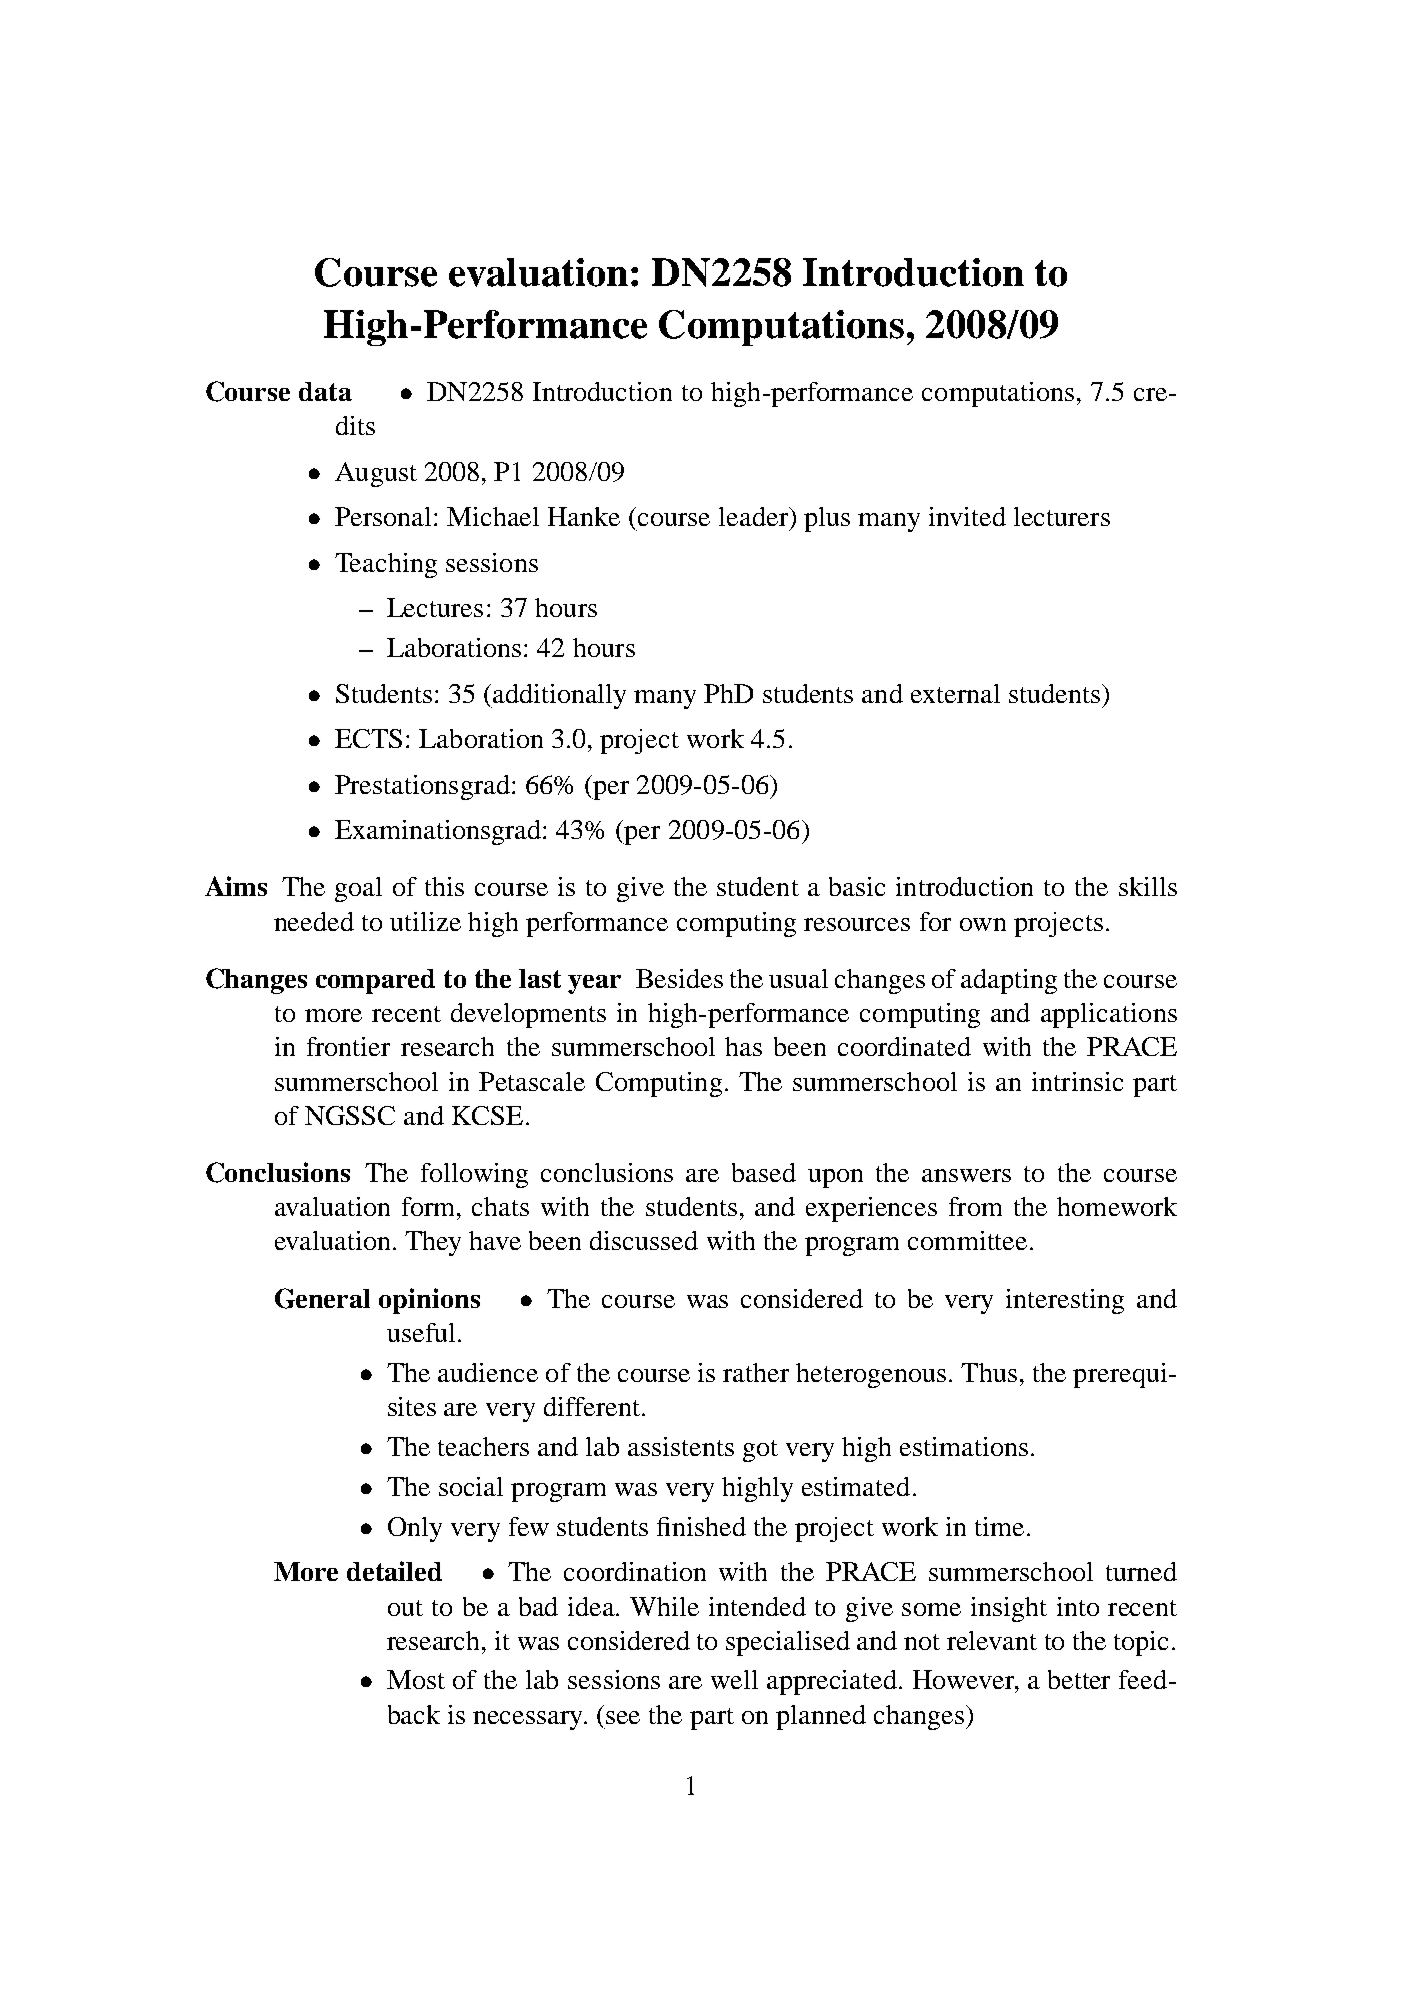  I want to click on frontier, so click(348, 1046).
